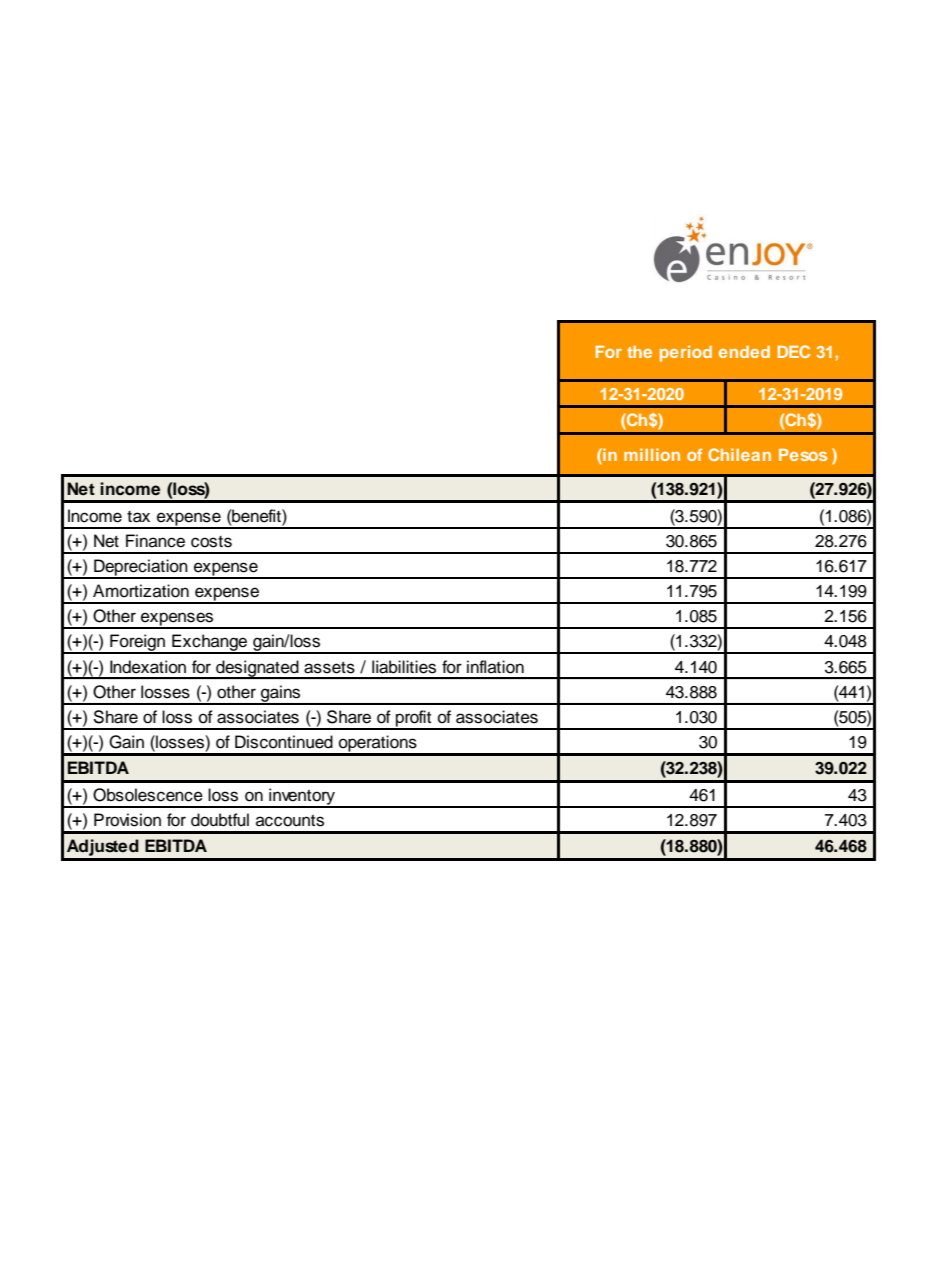  What do you see at coordinates (739, 454) in the page?
I see `Chilean` at bounding box center [739, 454].
